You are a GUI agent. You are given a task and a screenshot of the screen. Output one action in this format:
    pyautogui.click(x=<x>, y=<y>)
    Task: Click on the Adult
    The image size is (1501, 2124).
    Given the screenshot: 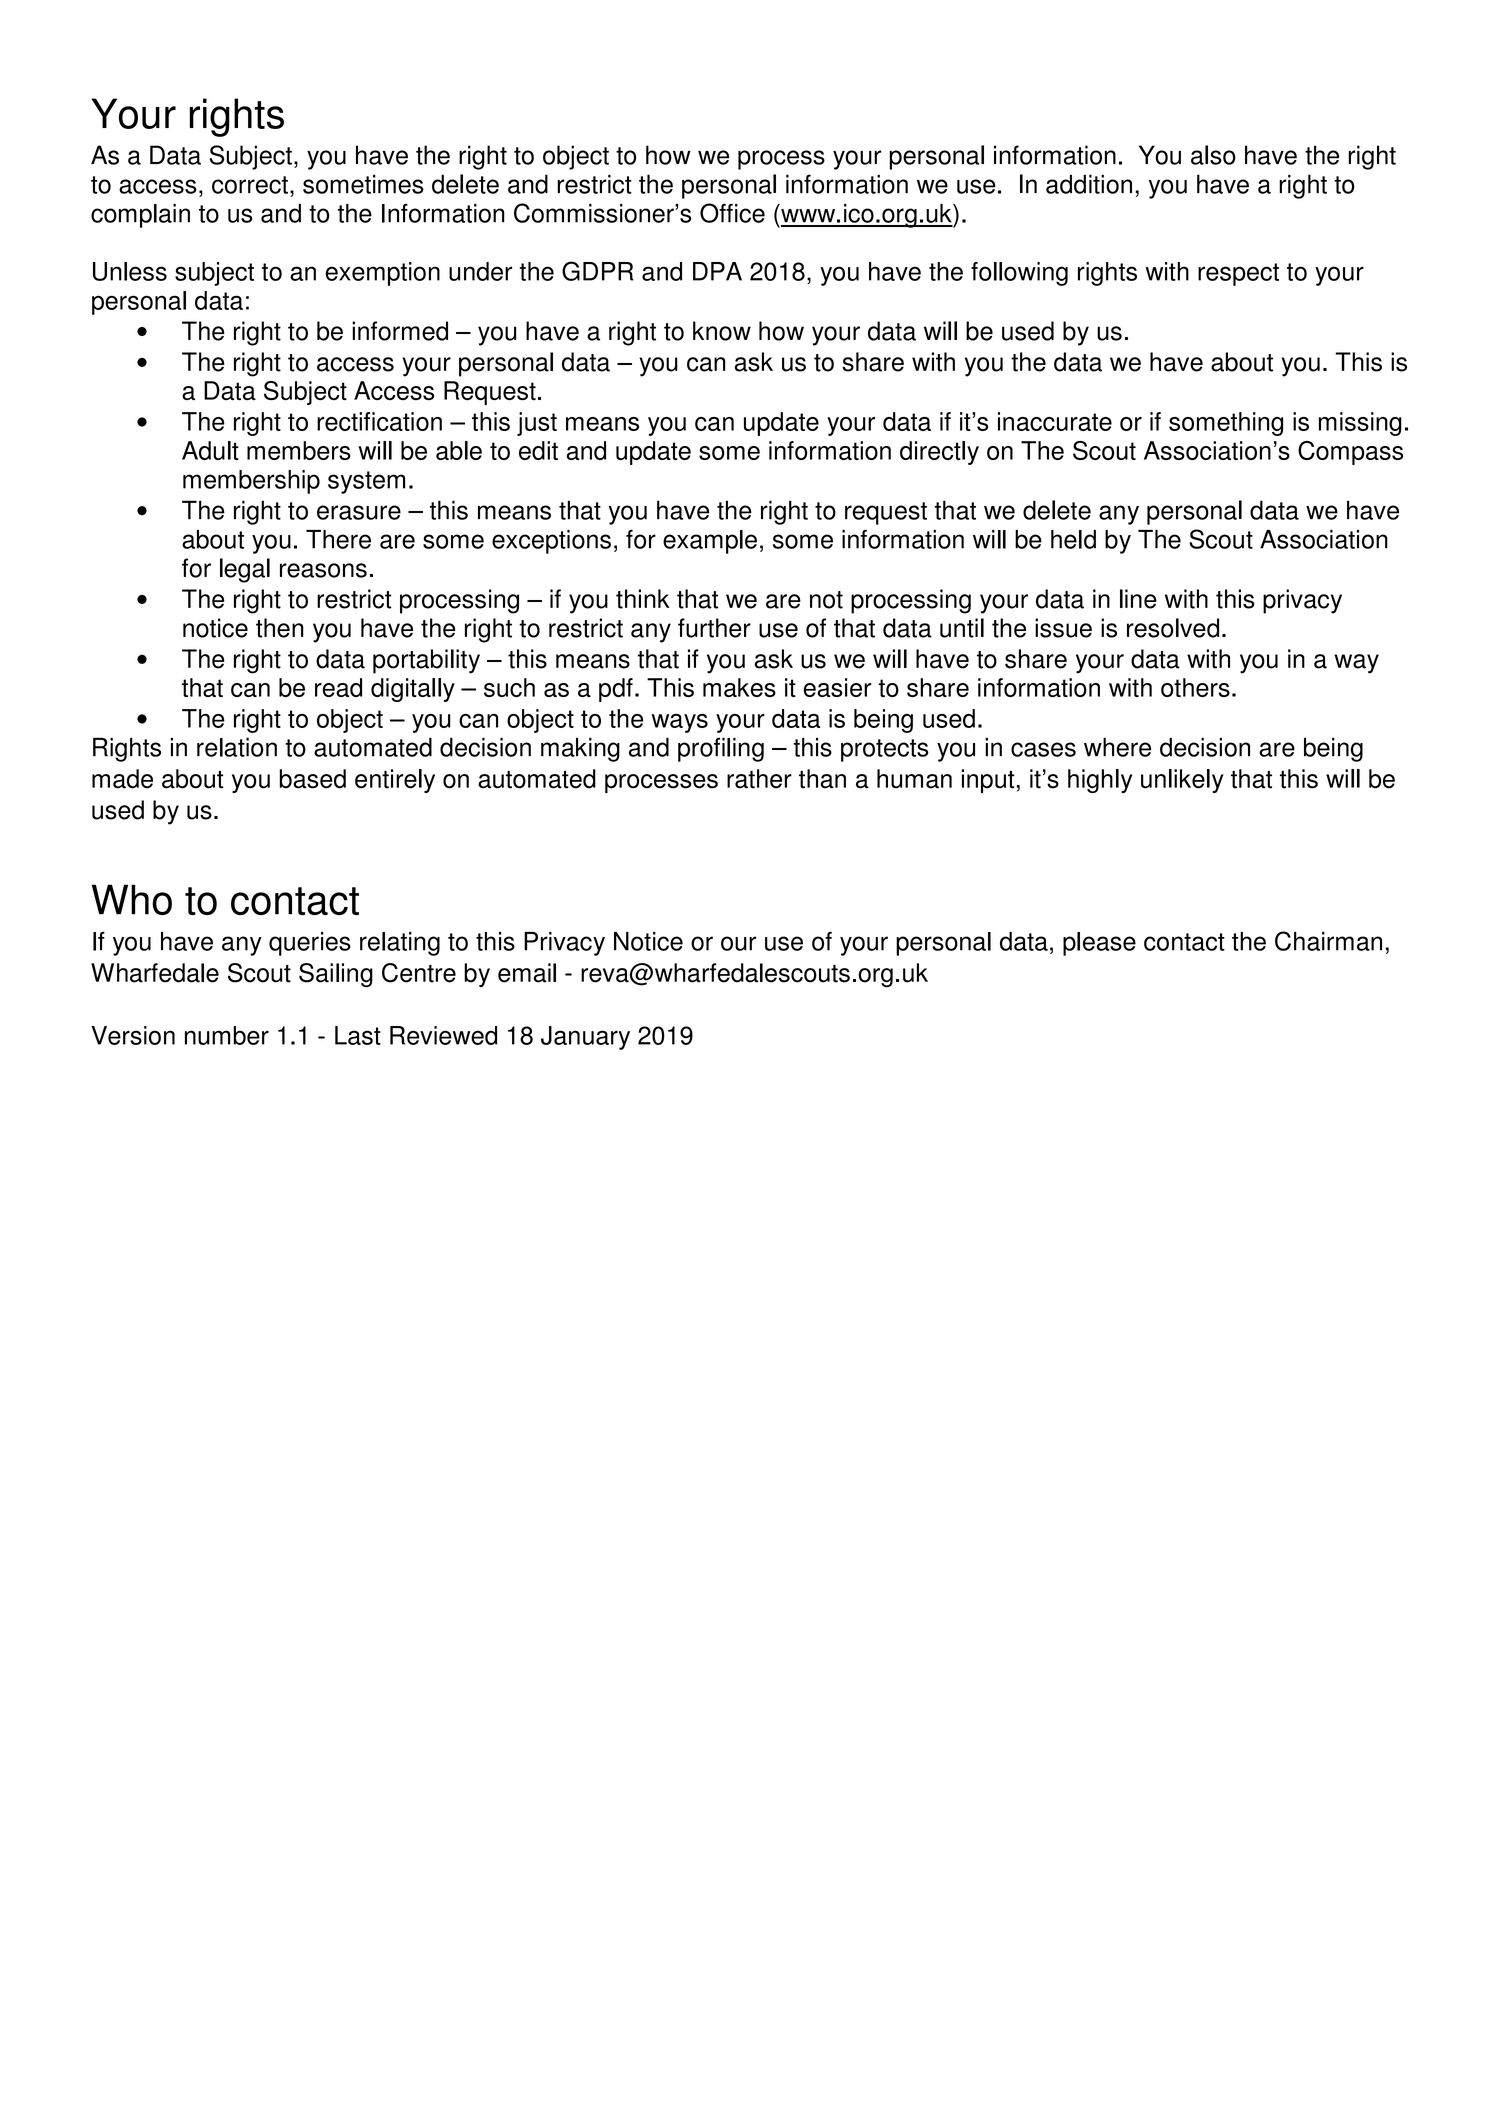 What is the action you would take?
    pyautogui.click(x=210, y=450)
